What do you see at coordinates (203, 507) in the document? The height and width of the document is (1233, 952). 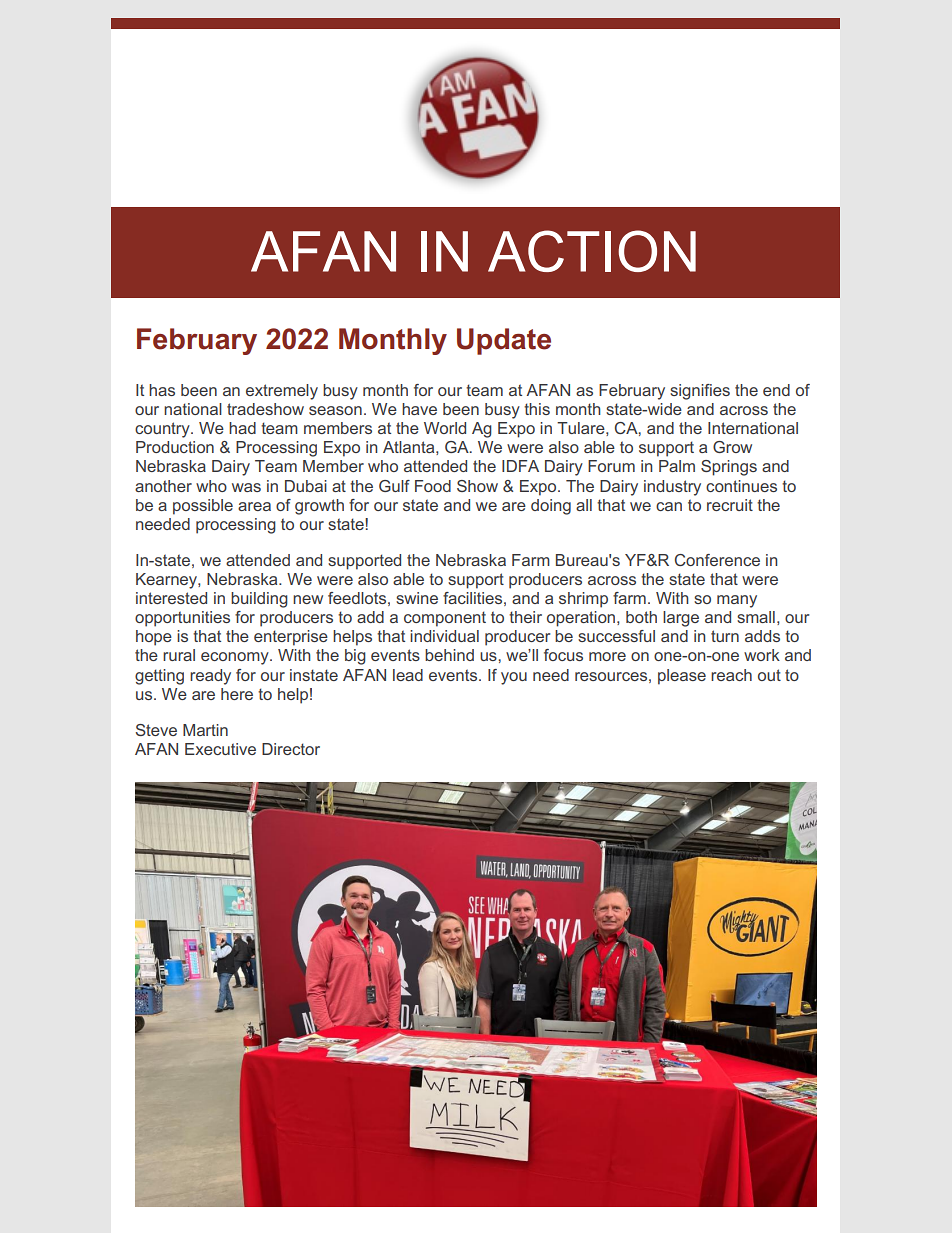 I see `possible` at bounding box center [203, 507].
